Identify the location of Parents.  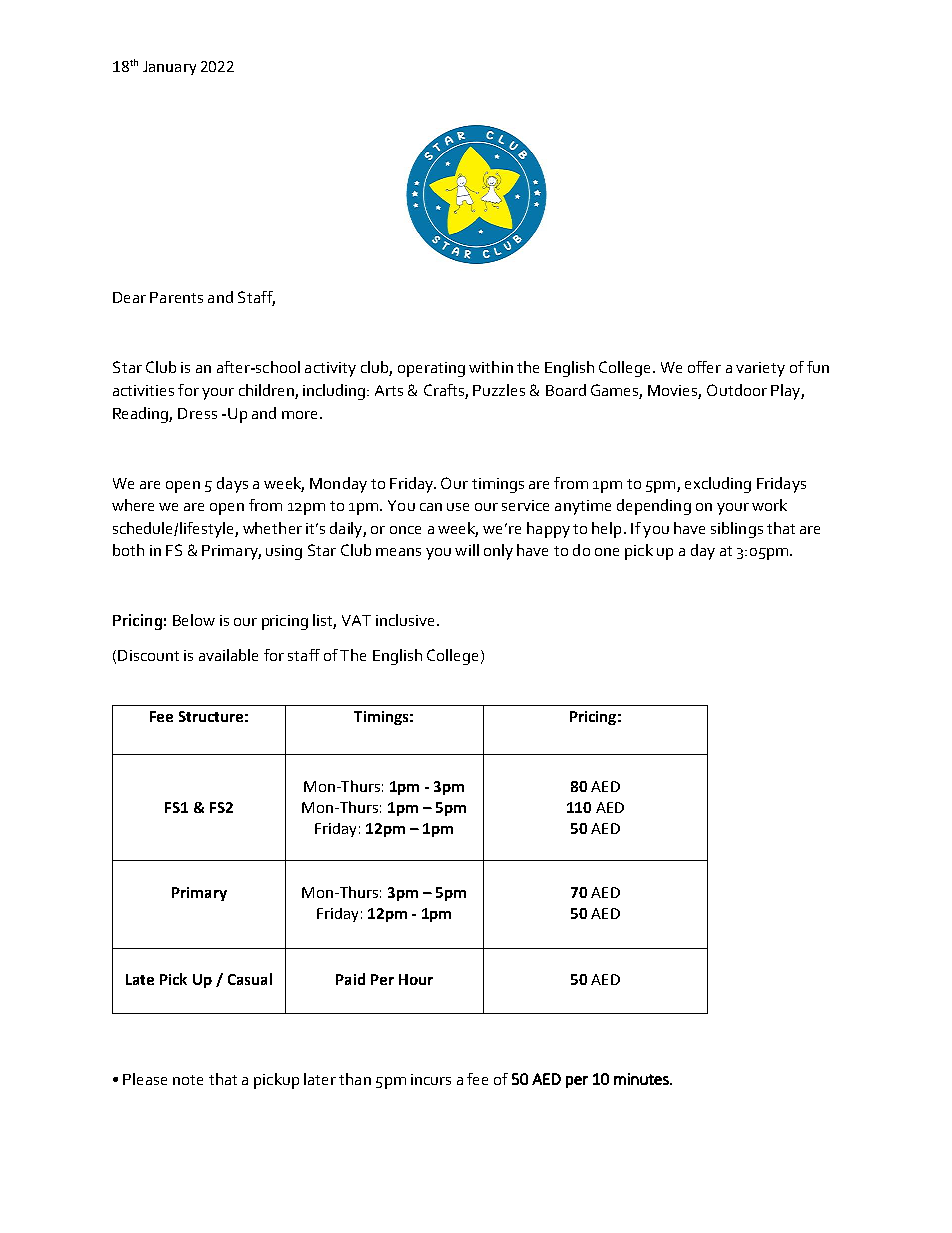
(176, 297).
